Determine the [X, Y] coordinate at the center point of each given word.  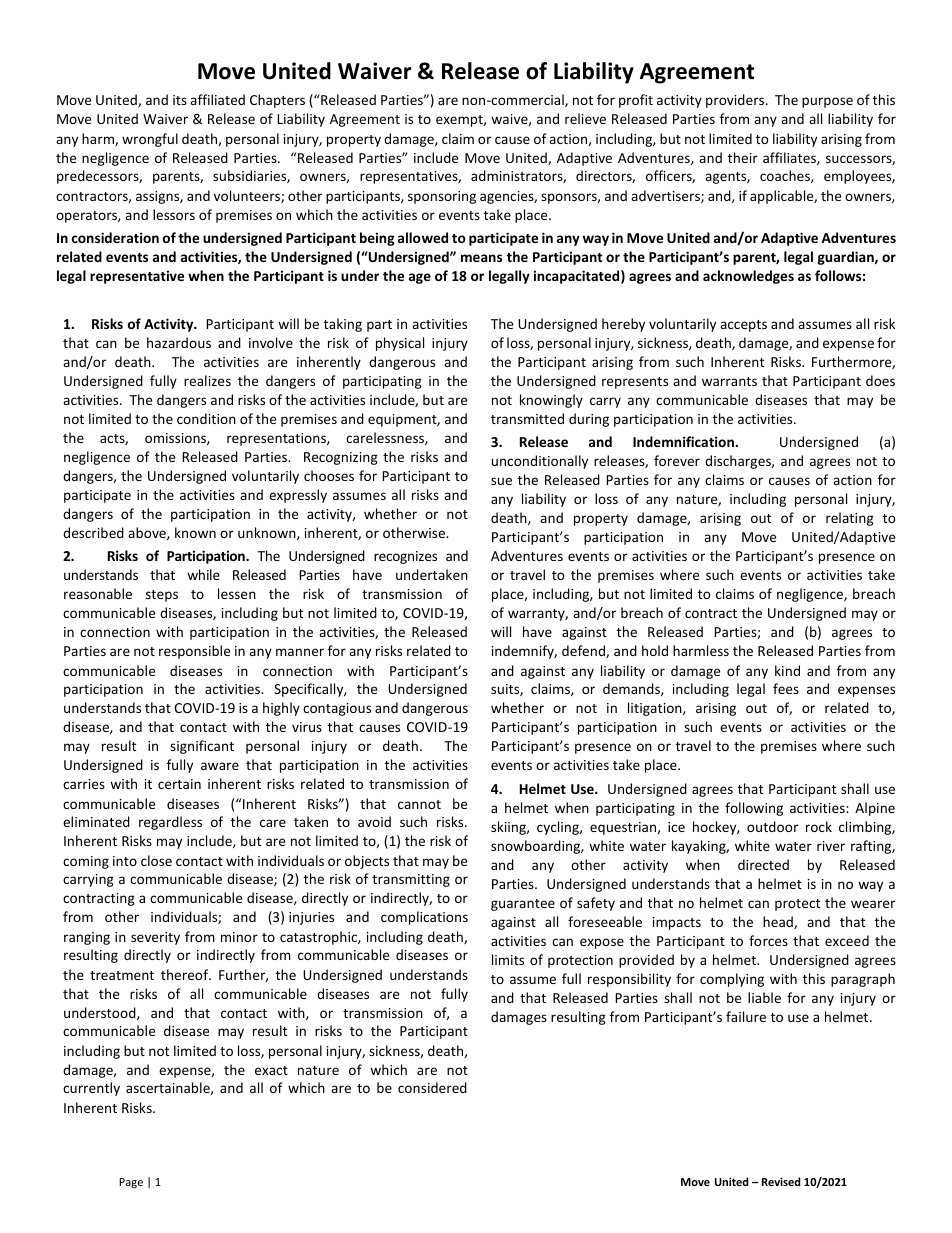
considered [432, 1087]
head [779, 922]
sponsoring [442, 197]
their [743, 157]
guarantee [523, 905]
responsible [194, 652]
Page [131, 1183]
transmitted [527, 418]
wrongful [150, 140]
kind [787, 670]
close [156, 860]
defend [584, 651]
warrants [729, 381]
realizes [207, 380]
